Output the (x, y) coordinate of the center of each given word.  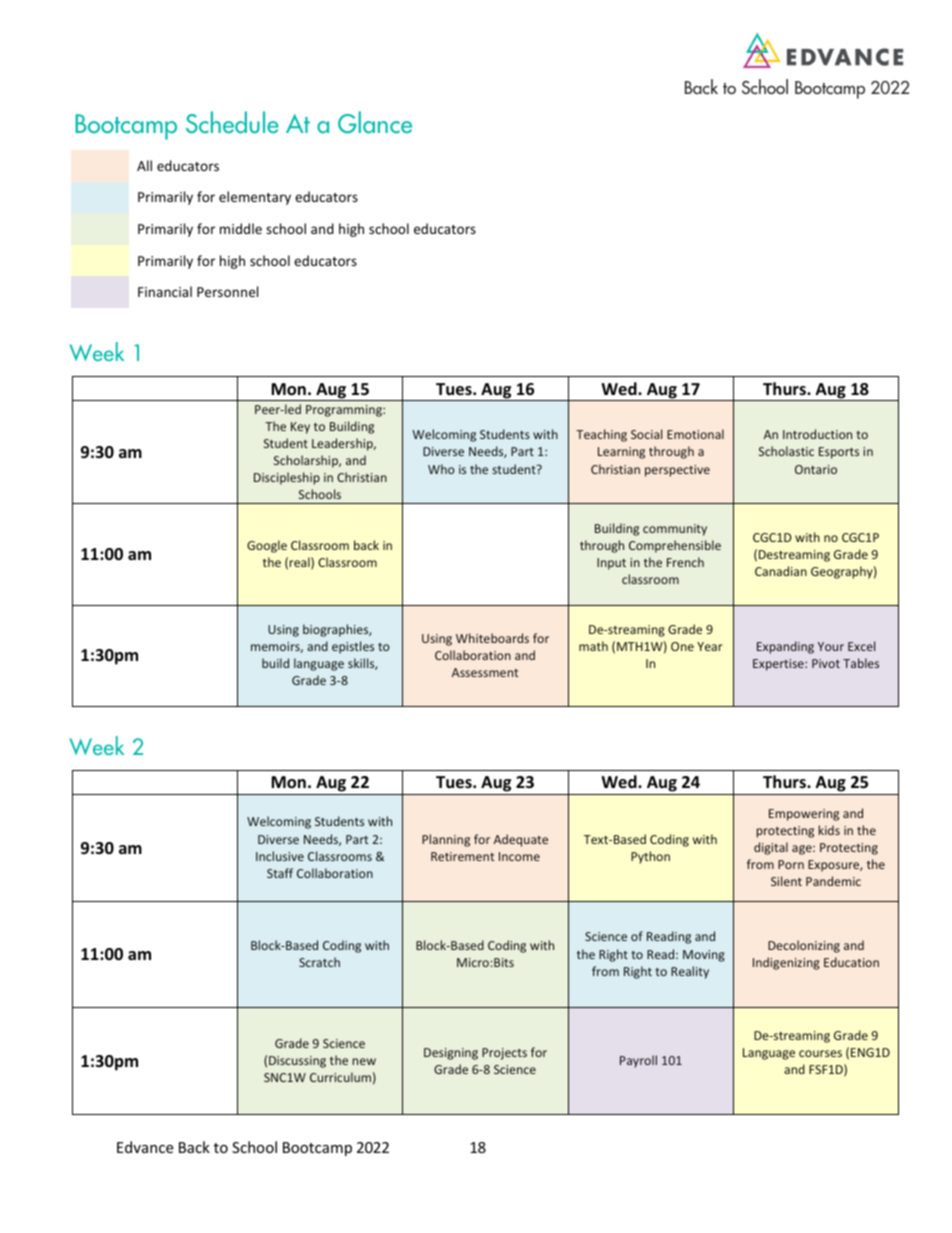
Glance (375, 122)
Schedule (232, 122)
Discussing (297, 1062)
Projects (504, 1054)
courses (820, 1053)
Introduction (817, 434)
